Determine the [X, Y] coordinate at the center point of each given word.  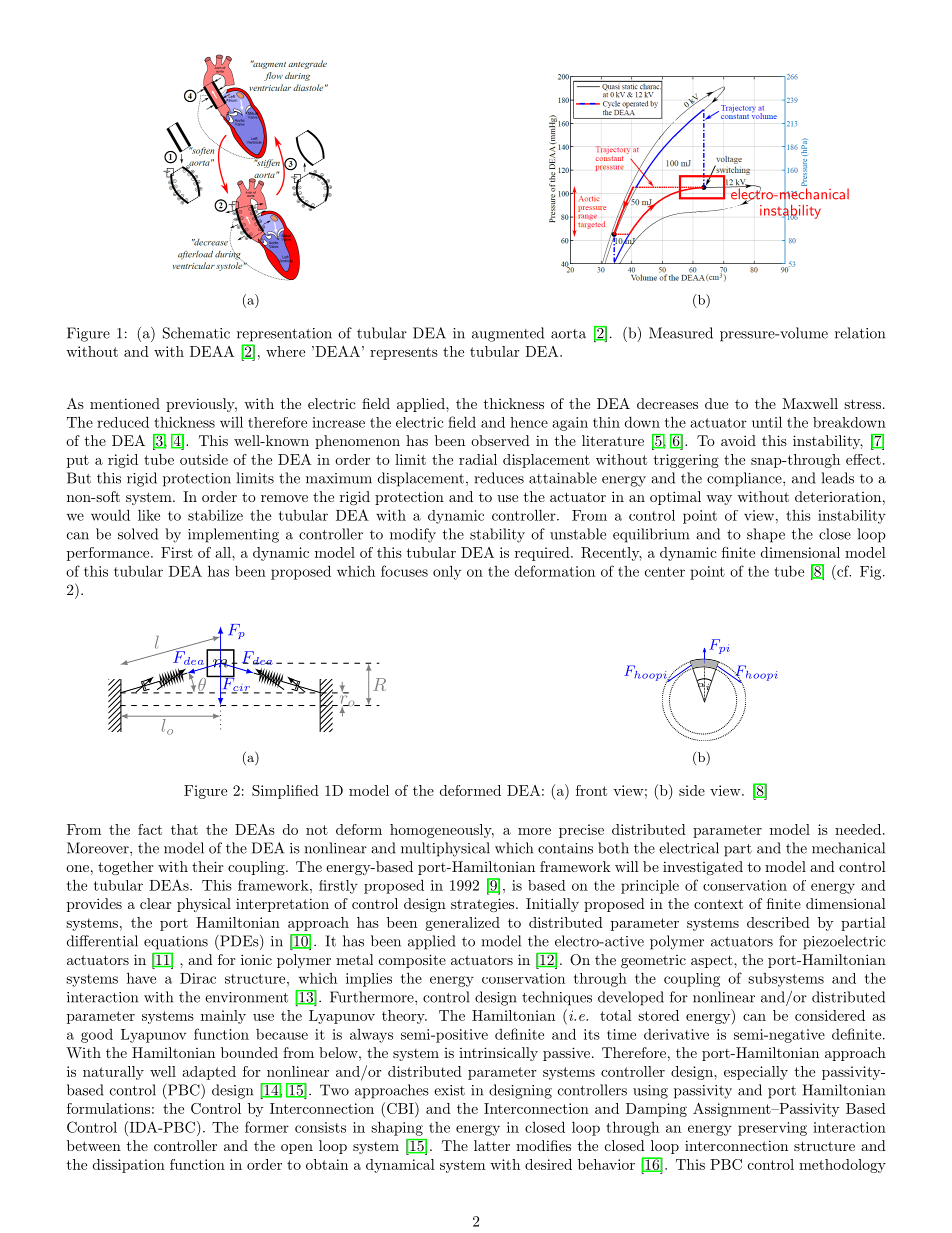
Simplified [285, 792]
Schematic [196, 333]
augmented [508, 334]
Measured [681, 333]
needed [858, 829]
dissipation [129, 1166]
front [591, 790]
